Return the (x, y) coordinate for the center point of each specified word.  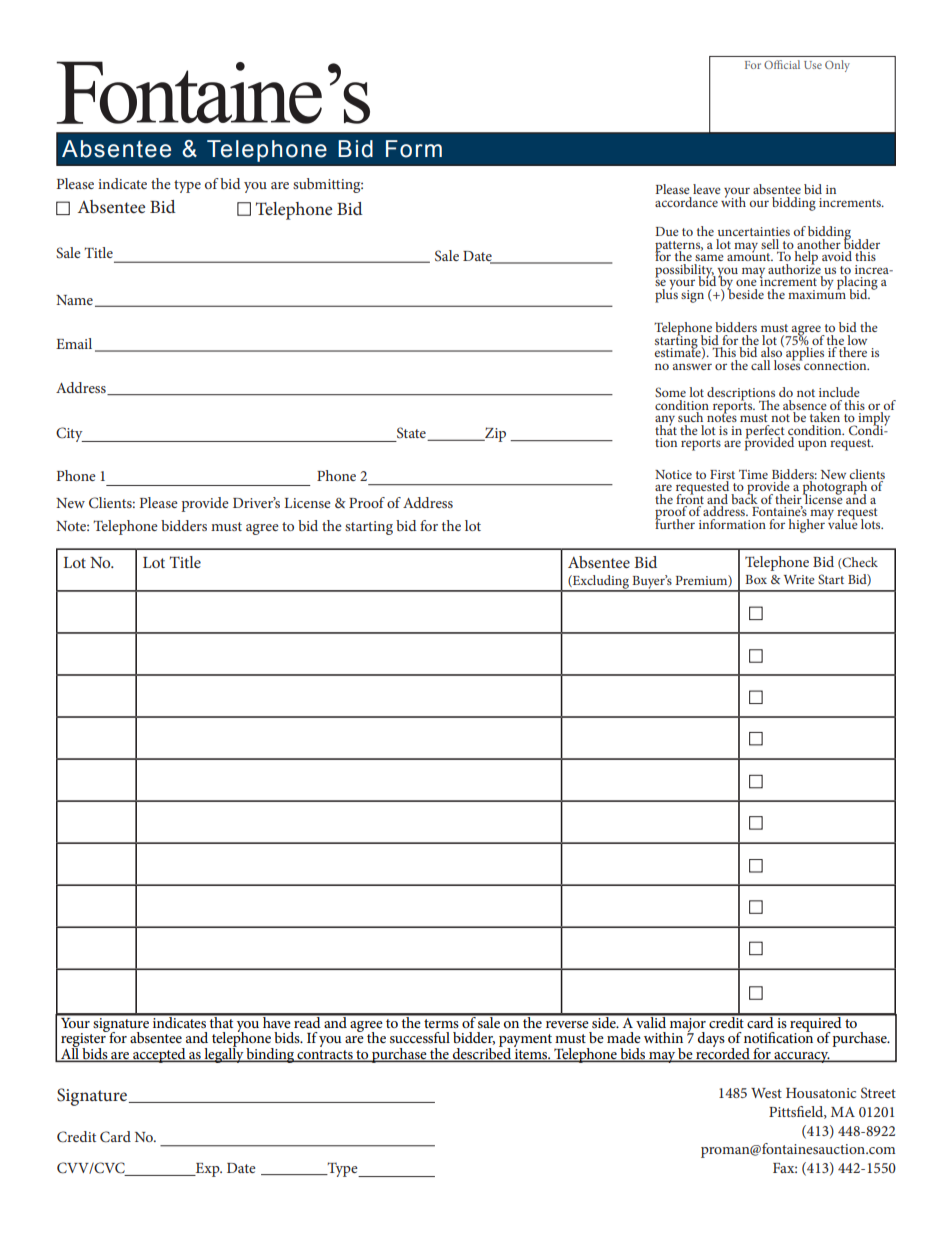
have (277, 1021)
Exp (207, 1170)
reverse (567, 1024)
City (70, 434)
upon (812, 445)
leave (707, 189)
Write (799, 579)
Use (813, 65)
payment (525, 1042)
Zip (494, 434)
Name (74, 300)
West (766, 1093)
